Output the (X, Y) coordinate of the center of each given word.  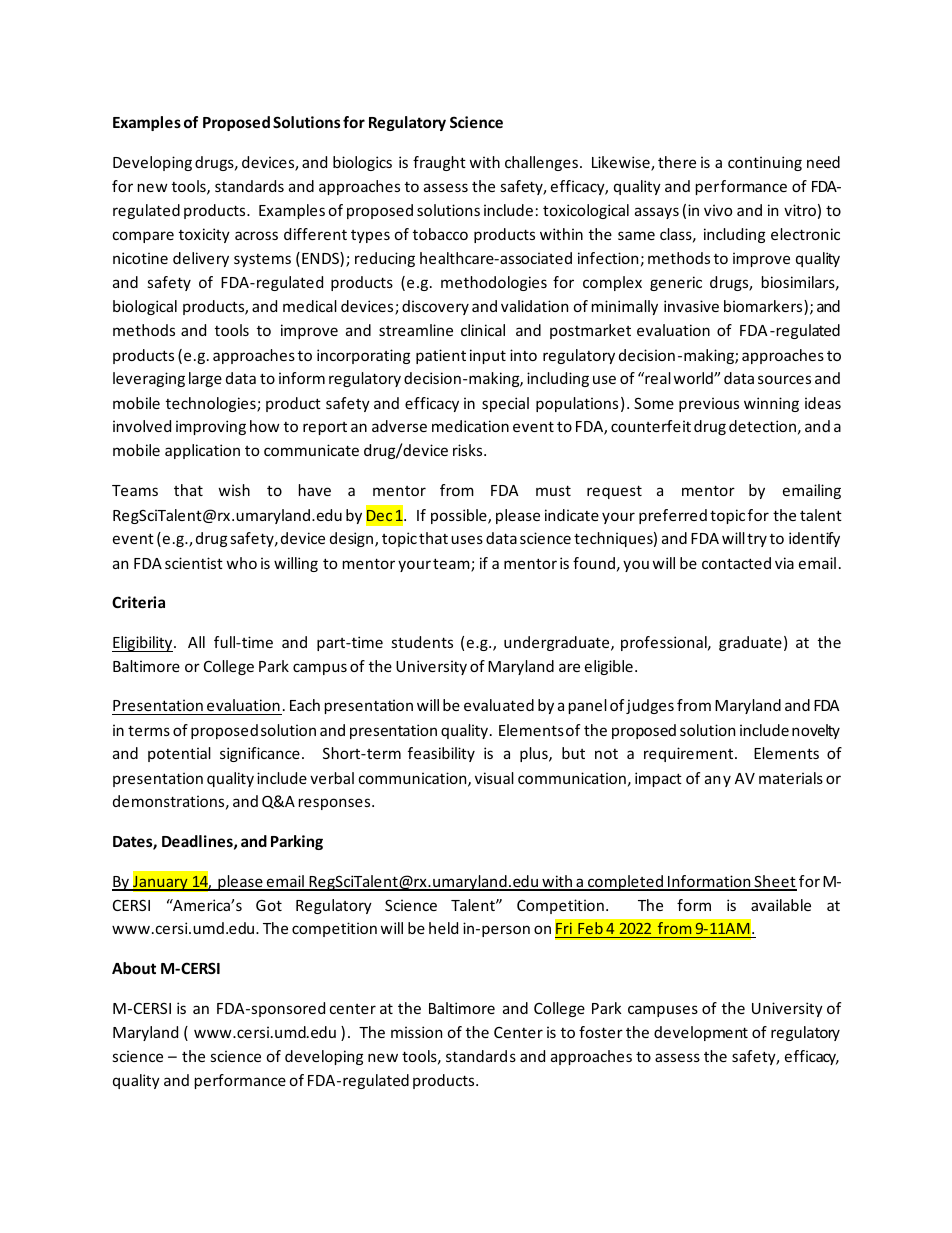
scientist (194, 563)
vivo (718, 210)
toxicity (204, 235)
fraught (439, 163)
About (134, 968)
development (701, 1033)
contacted (736, 563)
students (422, 642)
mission (416, 1032)
